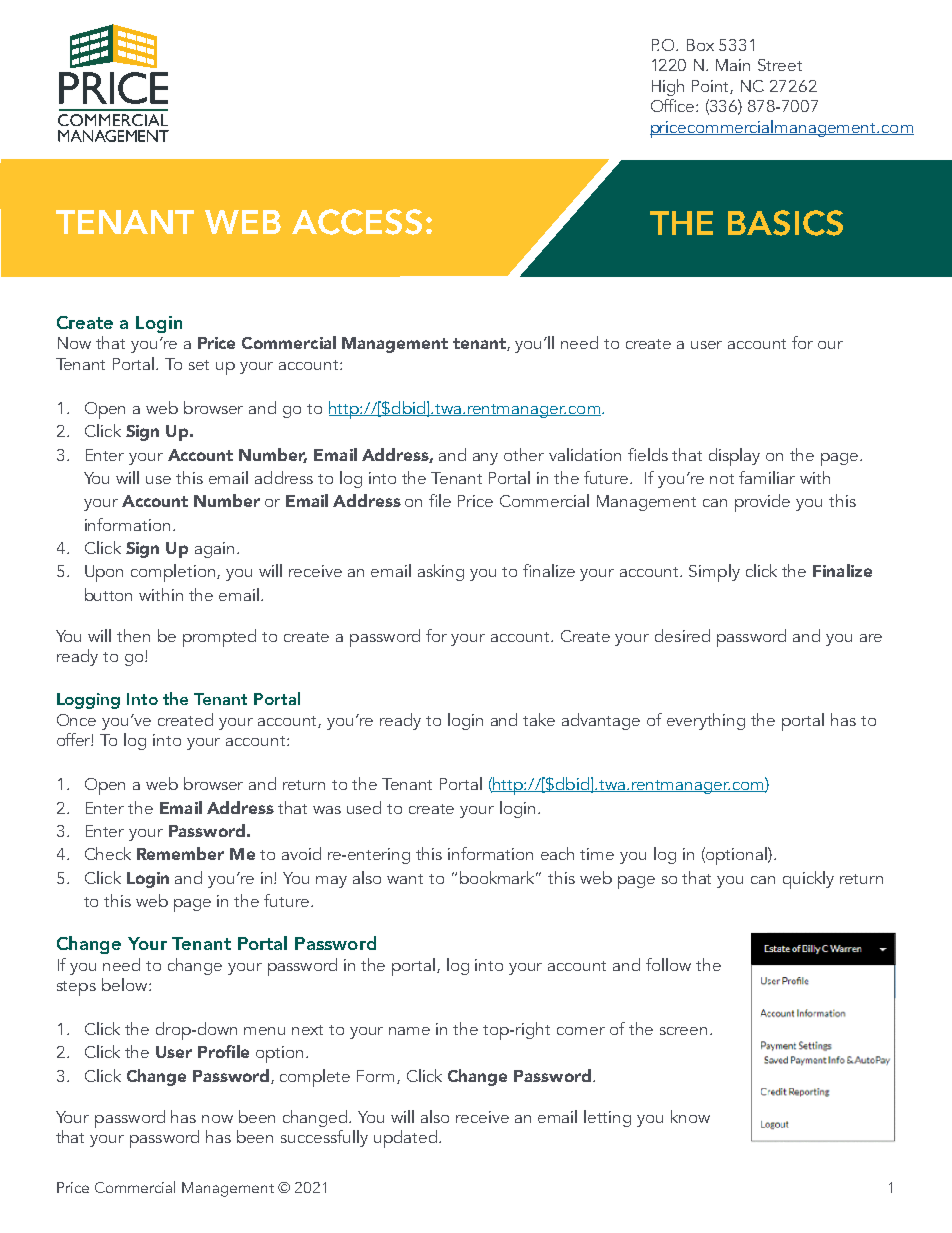  What do you see at coordinates (75, 739) in the screenshot?
I see `offer` at bounding box center [75, 739].
